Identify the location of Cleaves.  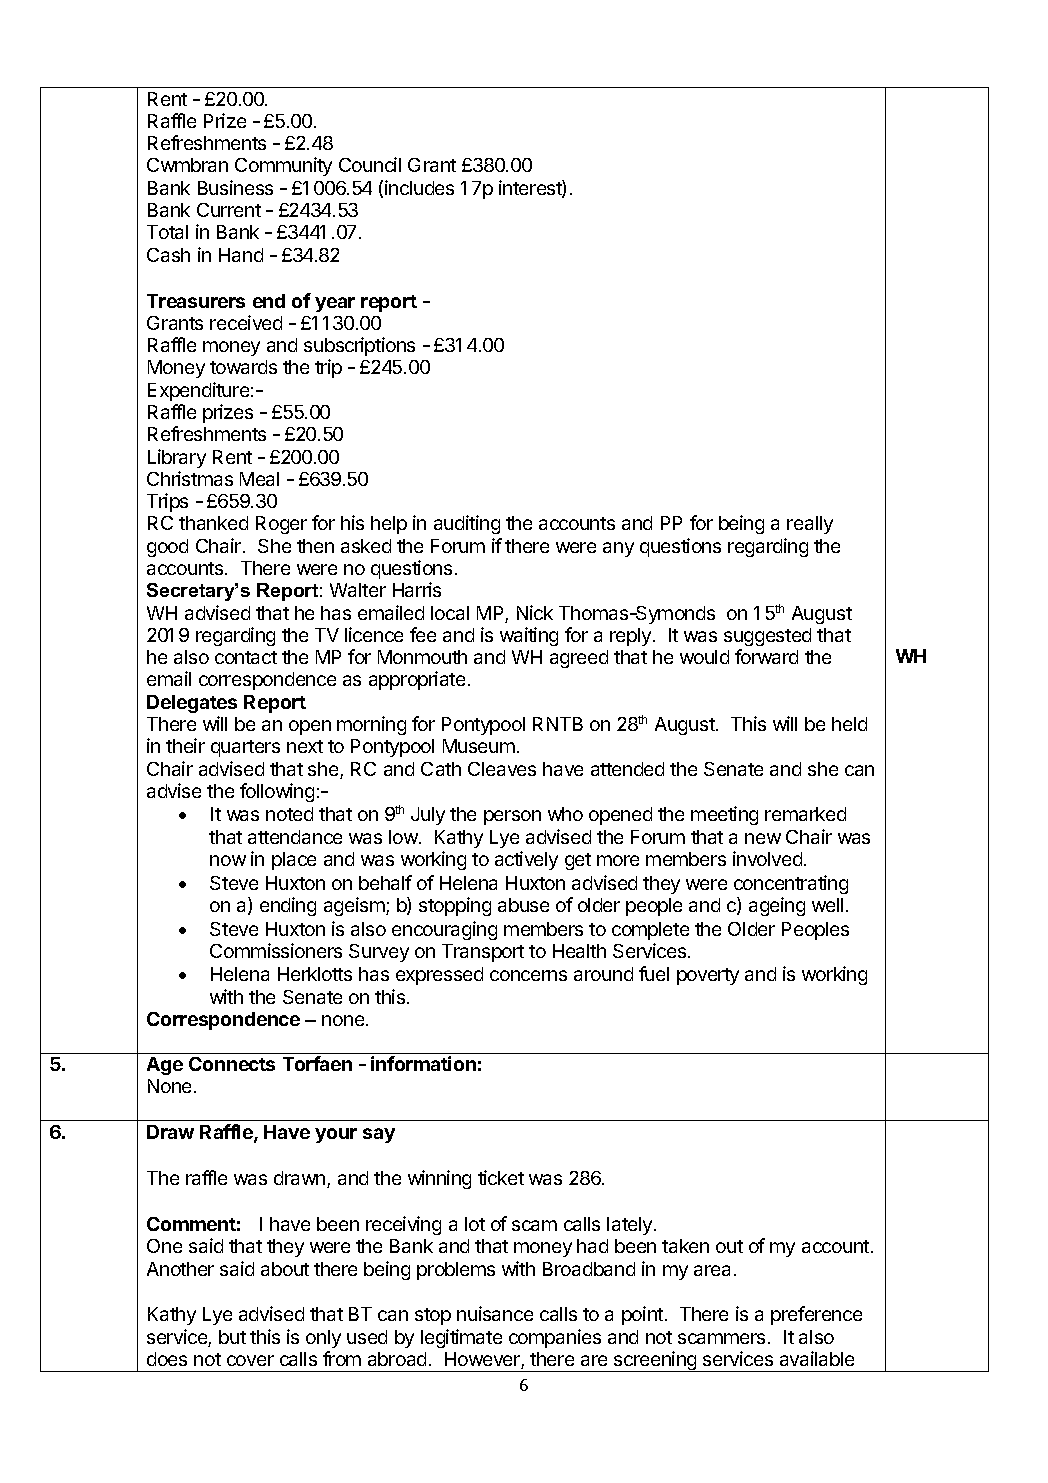
(502, 769).
